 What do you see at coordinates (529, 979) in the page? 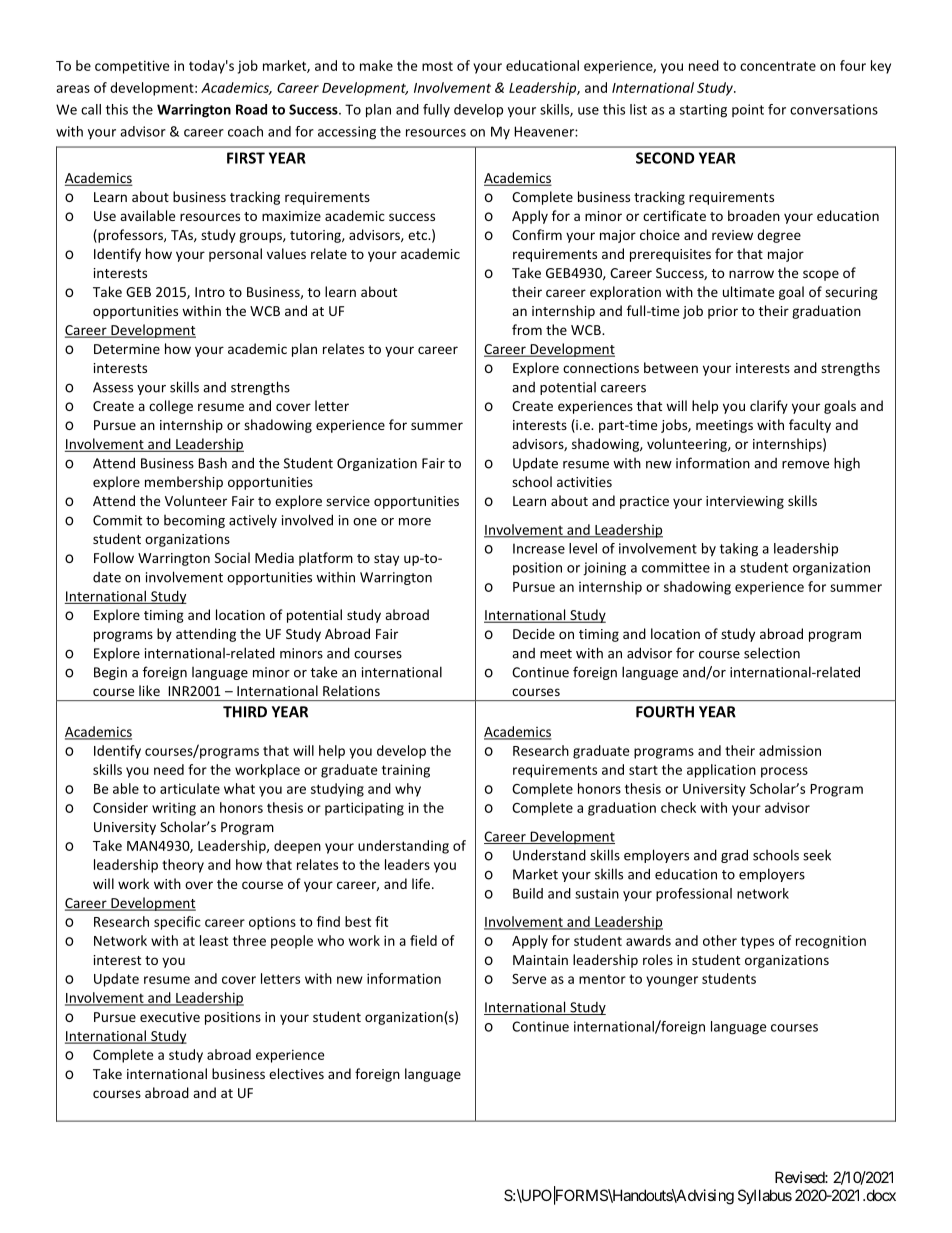
I see `Serve` at bounding box center [529, 979].
